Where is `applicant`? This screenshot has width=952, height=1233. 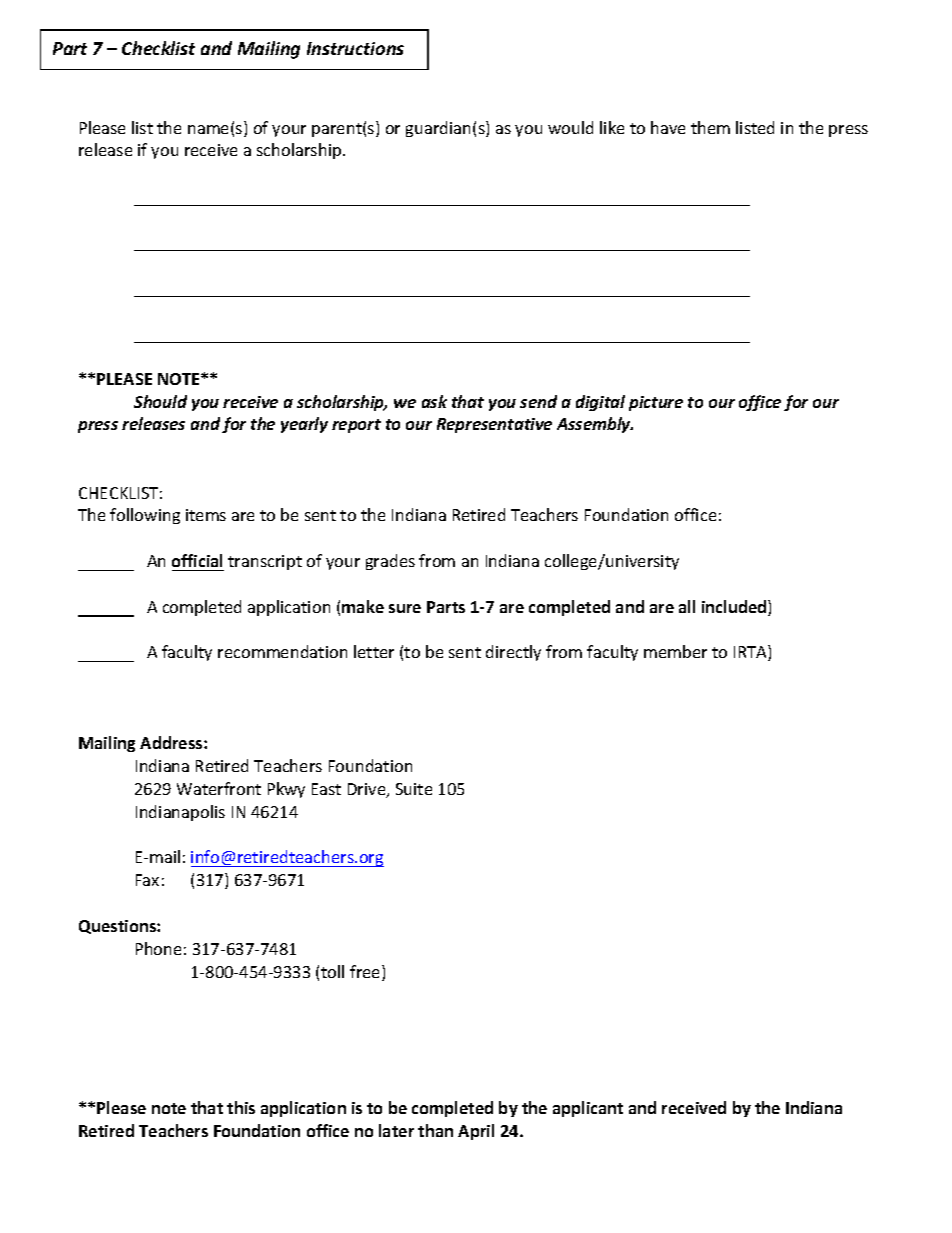
applicant is located at coordinates (588, 1109).
